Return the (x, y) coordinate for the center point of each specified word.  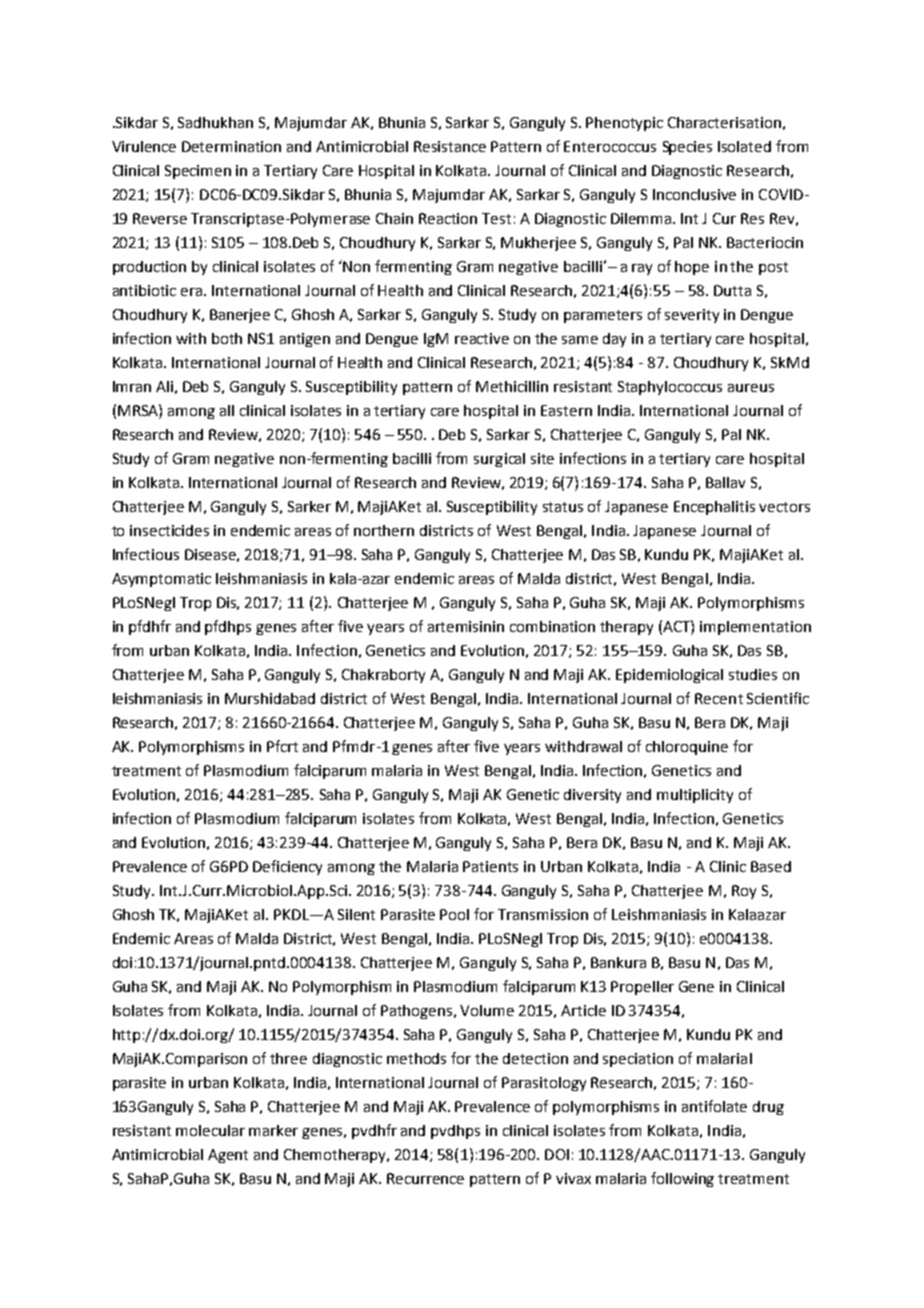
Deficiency (287, 867)
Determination (231, 146)
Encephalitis (714, 508)
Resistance (450, 146)
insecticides (169, 530)
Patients (490, 866)
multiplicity (695, 796)
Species (687, 148)
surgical (499, 460)
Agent (228, 1156)
